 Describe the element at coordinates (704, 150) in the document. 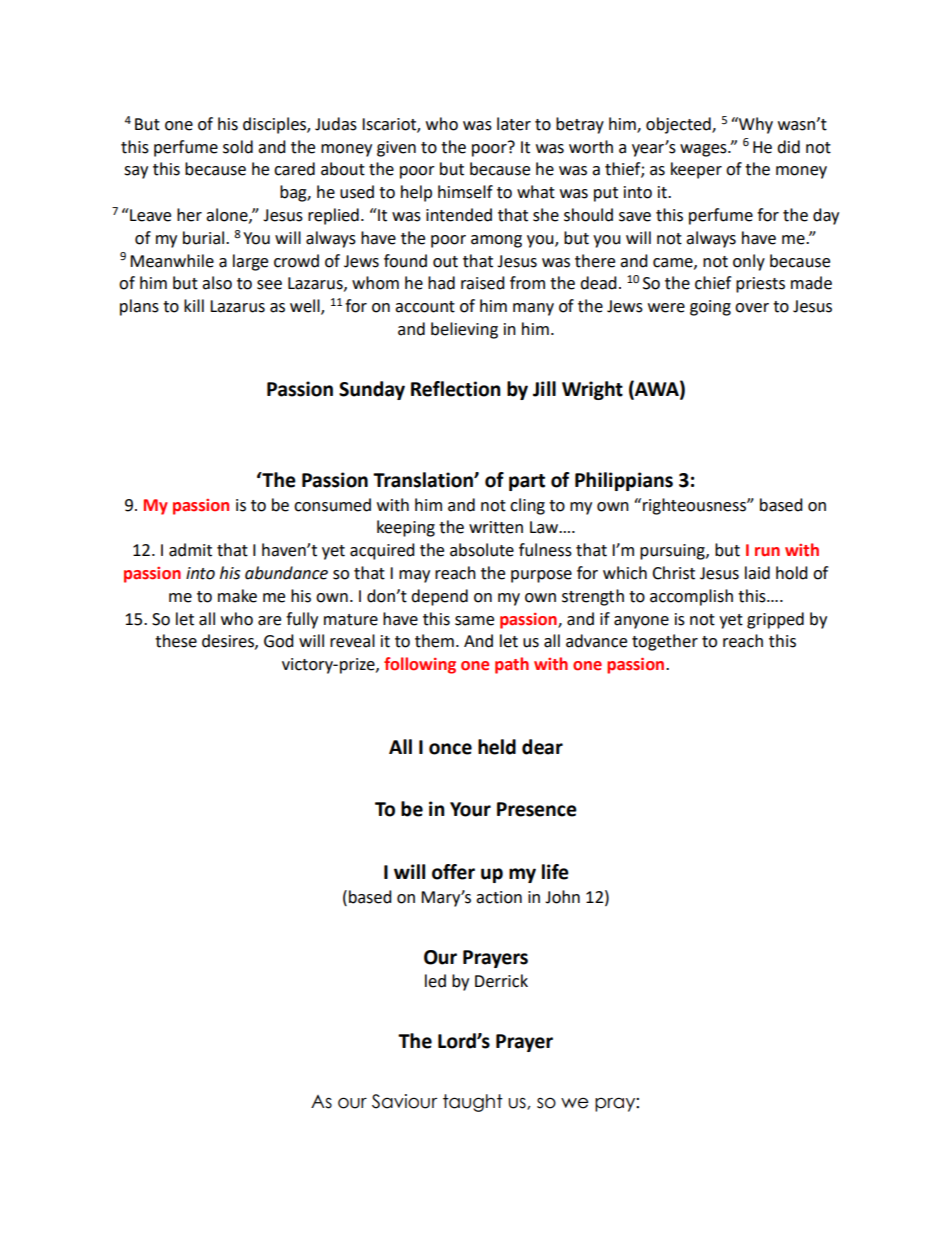

I see `wages` at that location.
